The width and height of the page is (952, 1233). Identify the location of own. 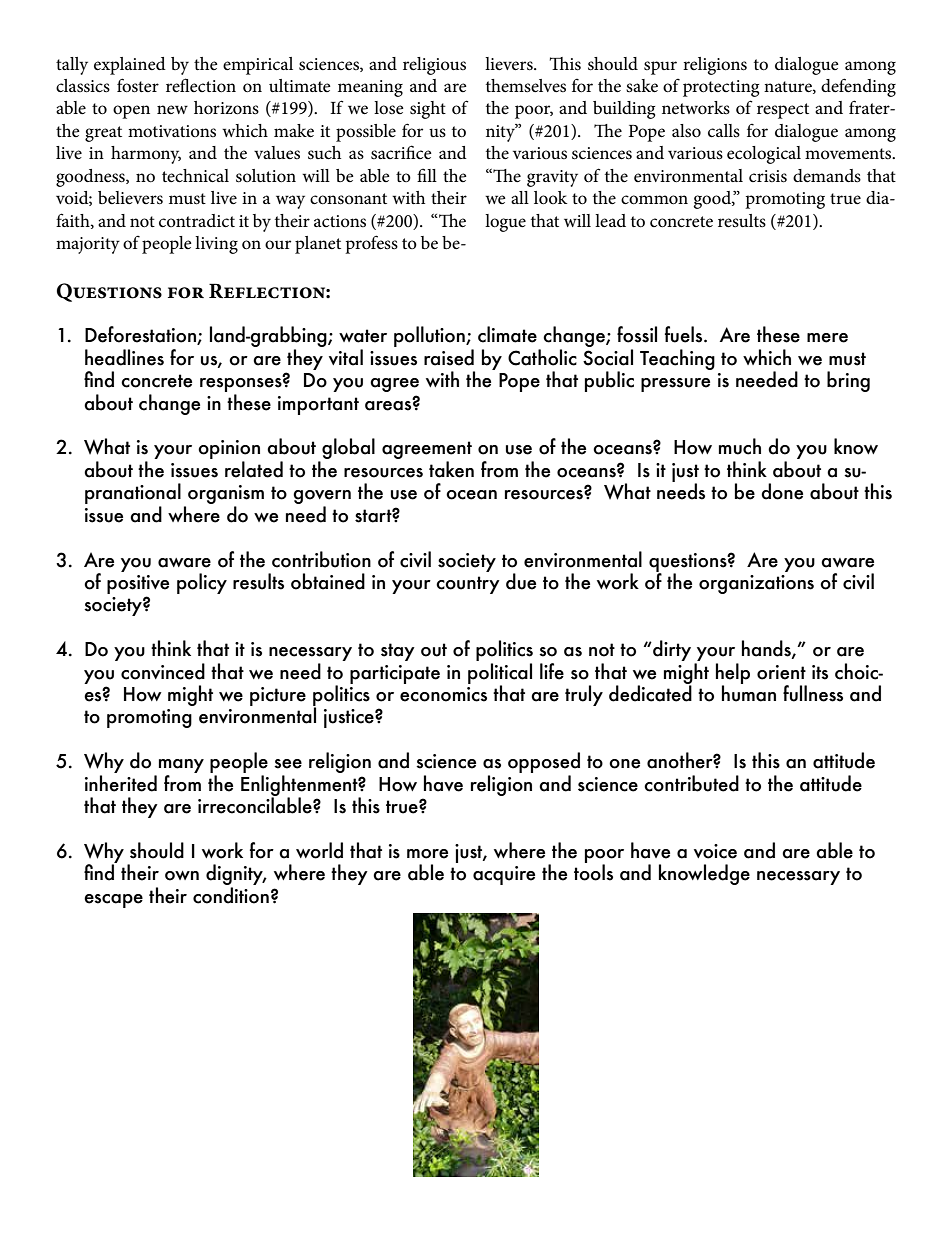
(182, 876).
